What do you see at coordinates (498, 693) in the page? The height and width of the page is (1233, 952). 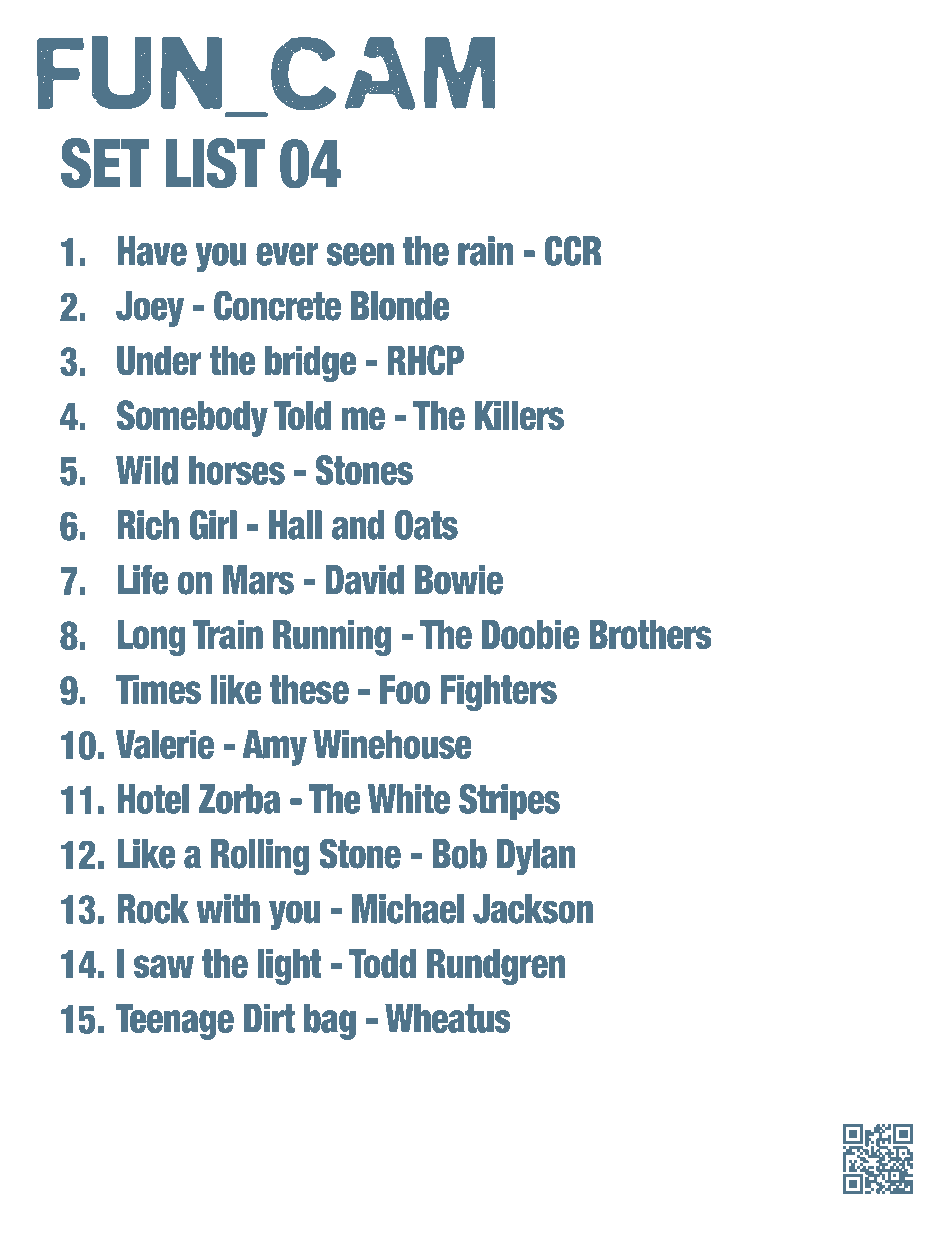 I see `Fighters` at bounding box center [498, 693].
